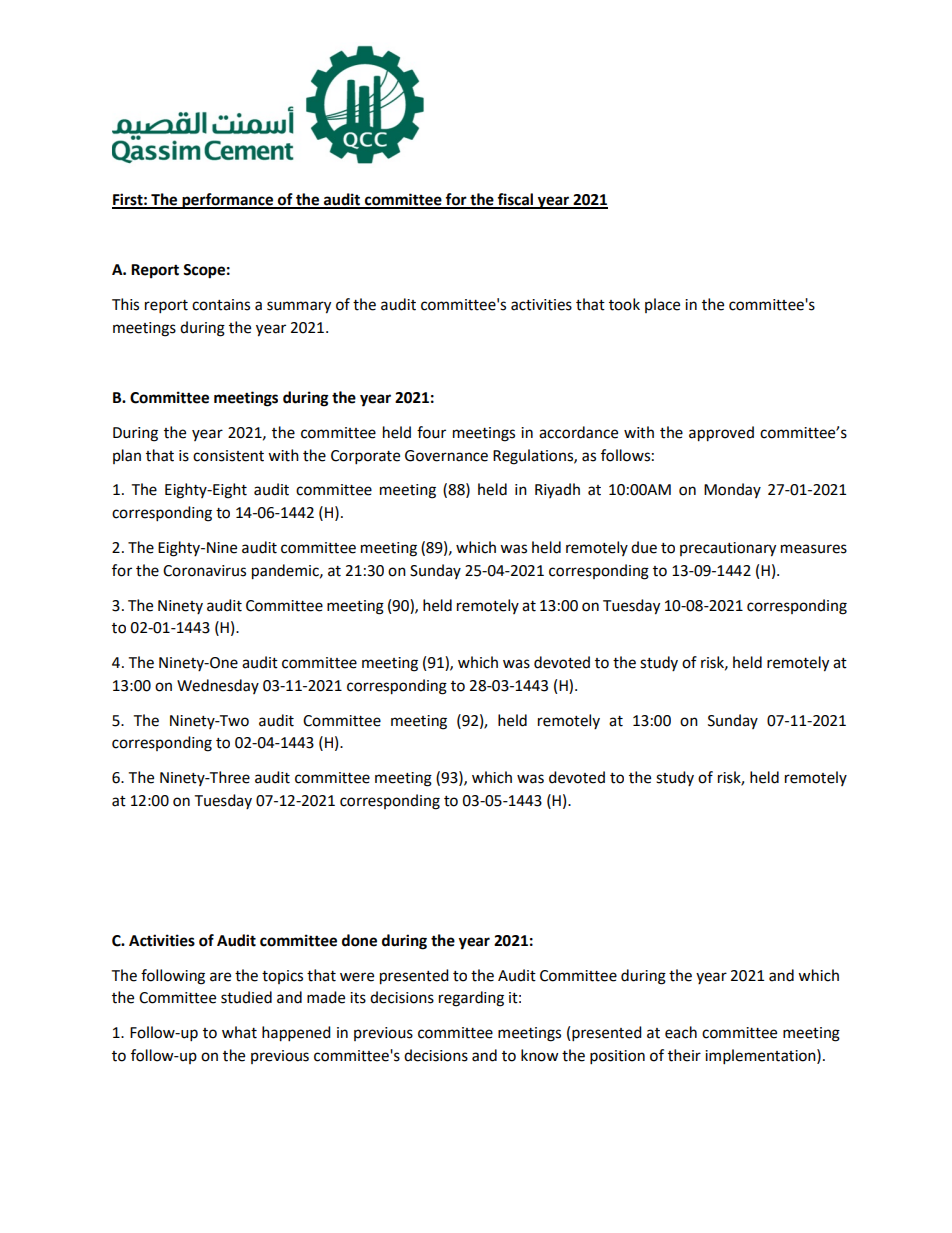  What do you see at coordinates (516, 200) in the screenshot?
I see `fiscal` at bounding box center [516, 200].
